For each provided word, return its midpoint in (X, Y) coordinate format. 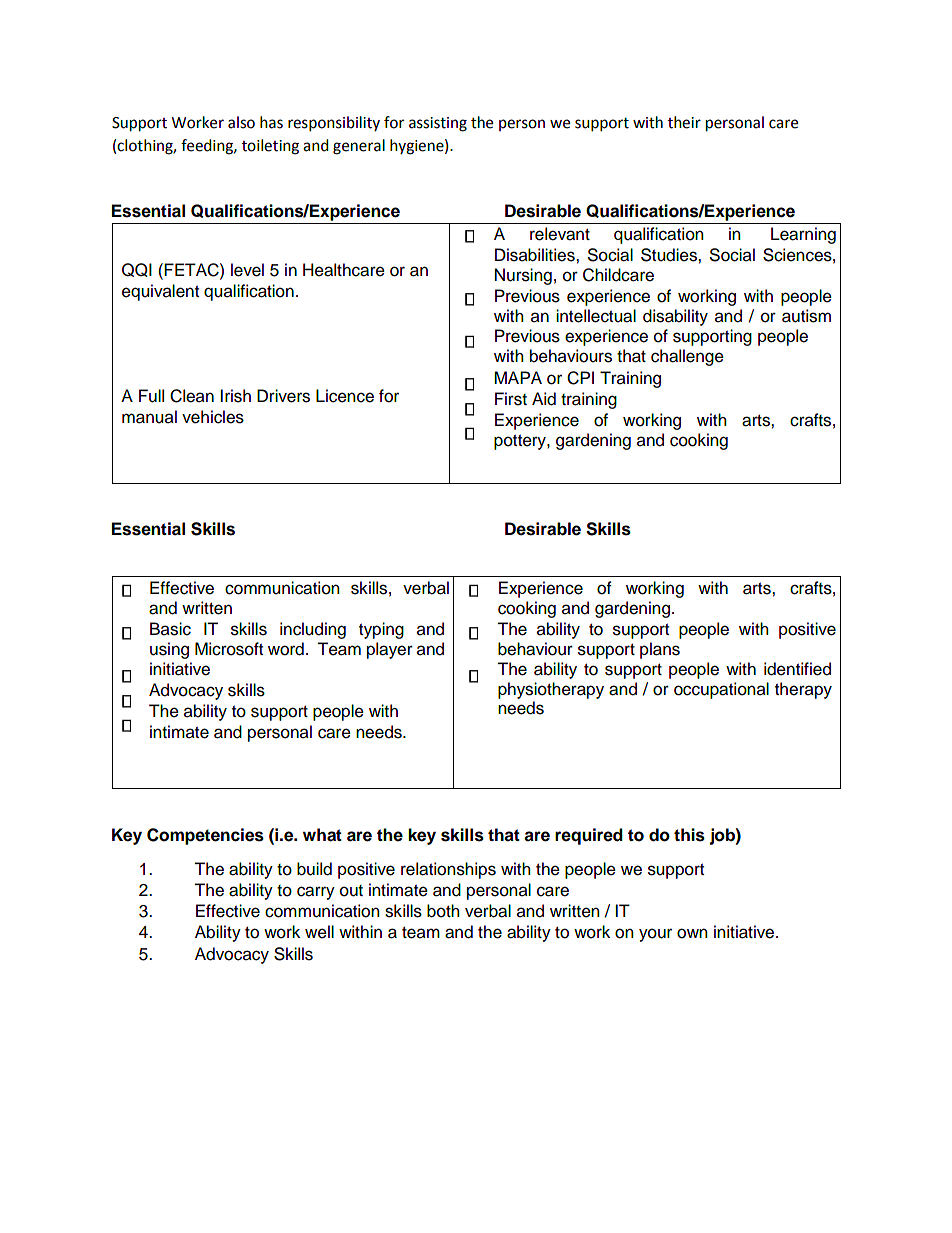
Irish (235, 396)
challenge (687, 357)
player (390, 650)
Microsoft (229, 649)
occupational (721, 690)
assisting (438, 124)
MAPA (518, 377)
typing (381, 630)
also (241, 122)
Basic (170, 629)
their (684, 122)
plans (660, 650)
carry (316, 893)
